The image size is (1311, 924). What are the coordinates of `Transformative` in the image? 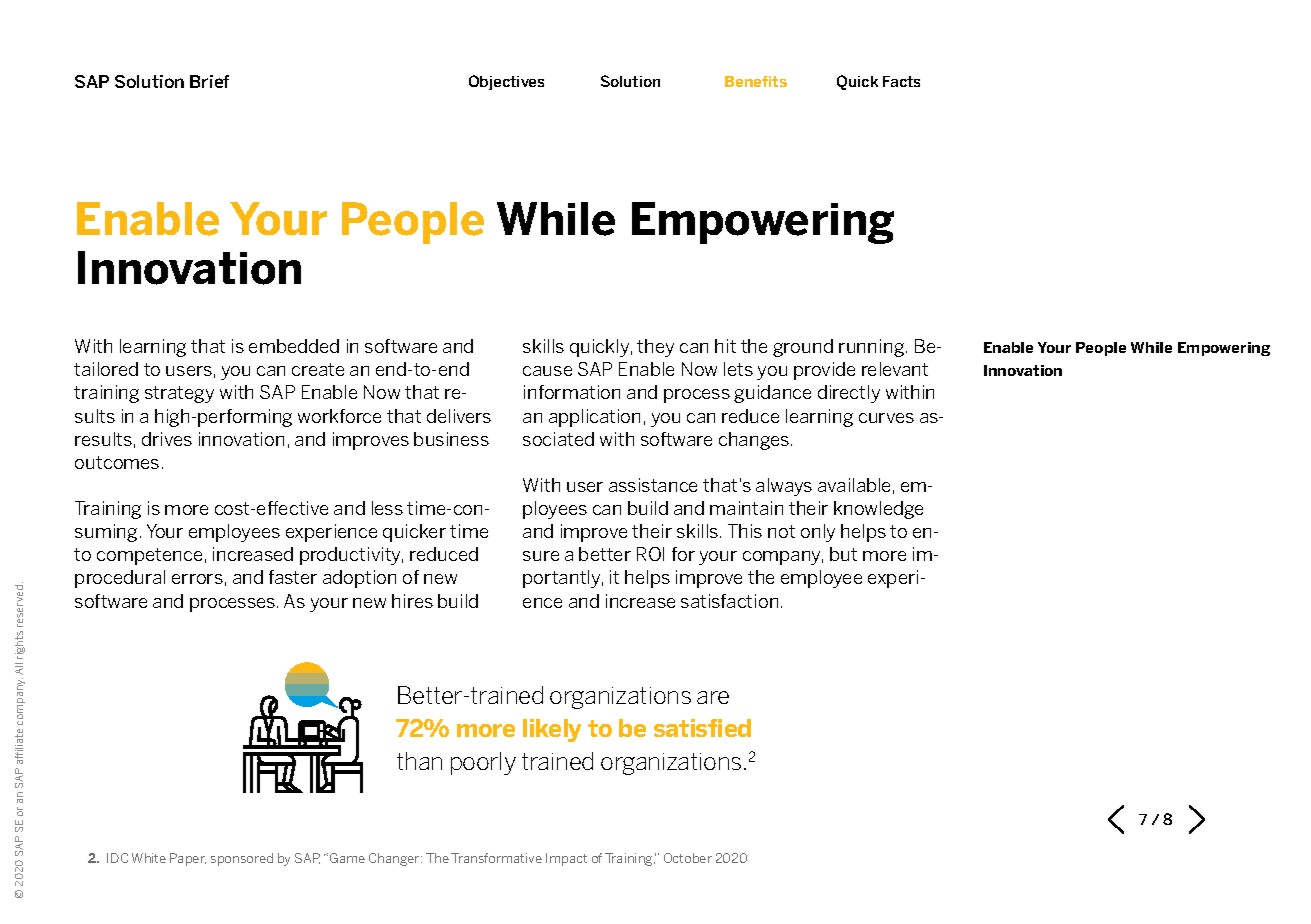 It's located at (496, 858).
